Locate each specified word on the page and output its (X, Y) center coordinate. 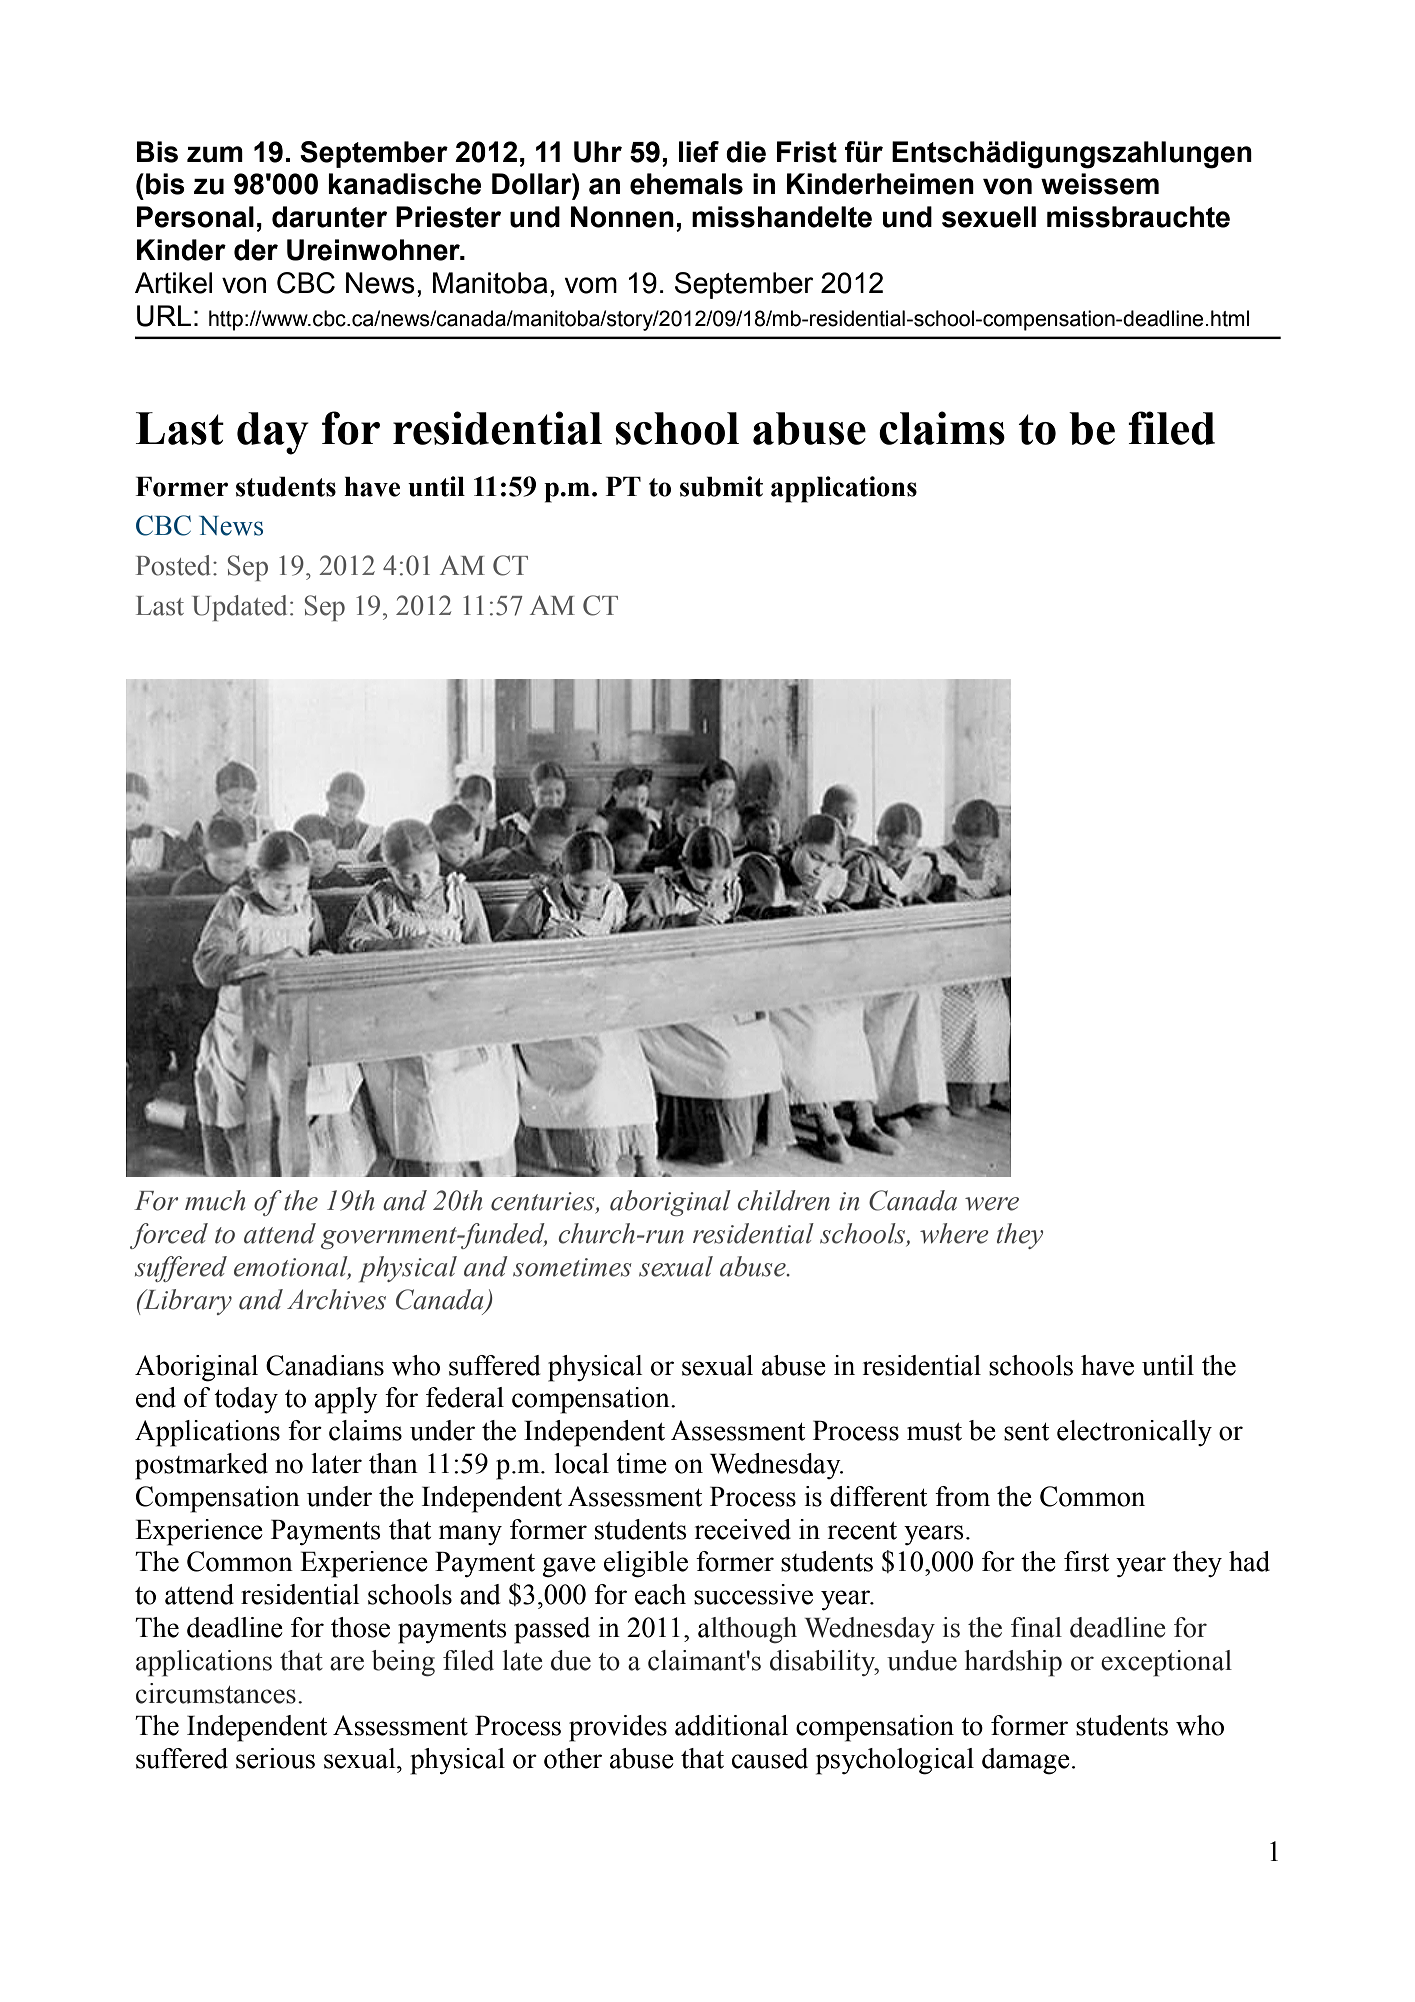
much (215, 1200)
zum (215, 154)
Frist (807, 152)
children (784, 1200)
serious (275, 1758)
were (992, 1204)
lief (699, 152)
